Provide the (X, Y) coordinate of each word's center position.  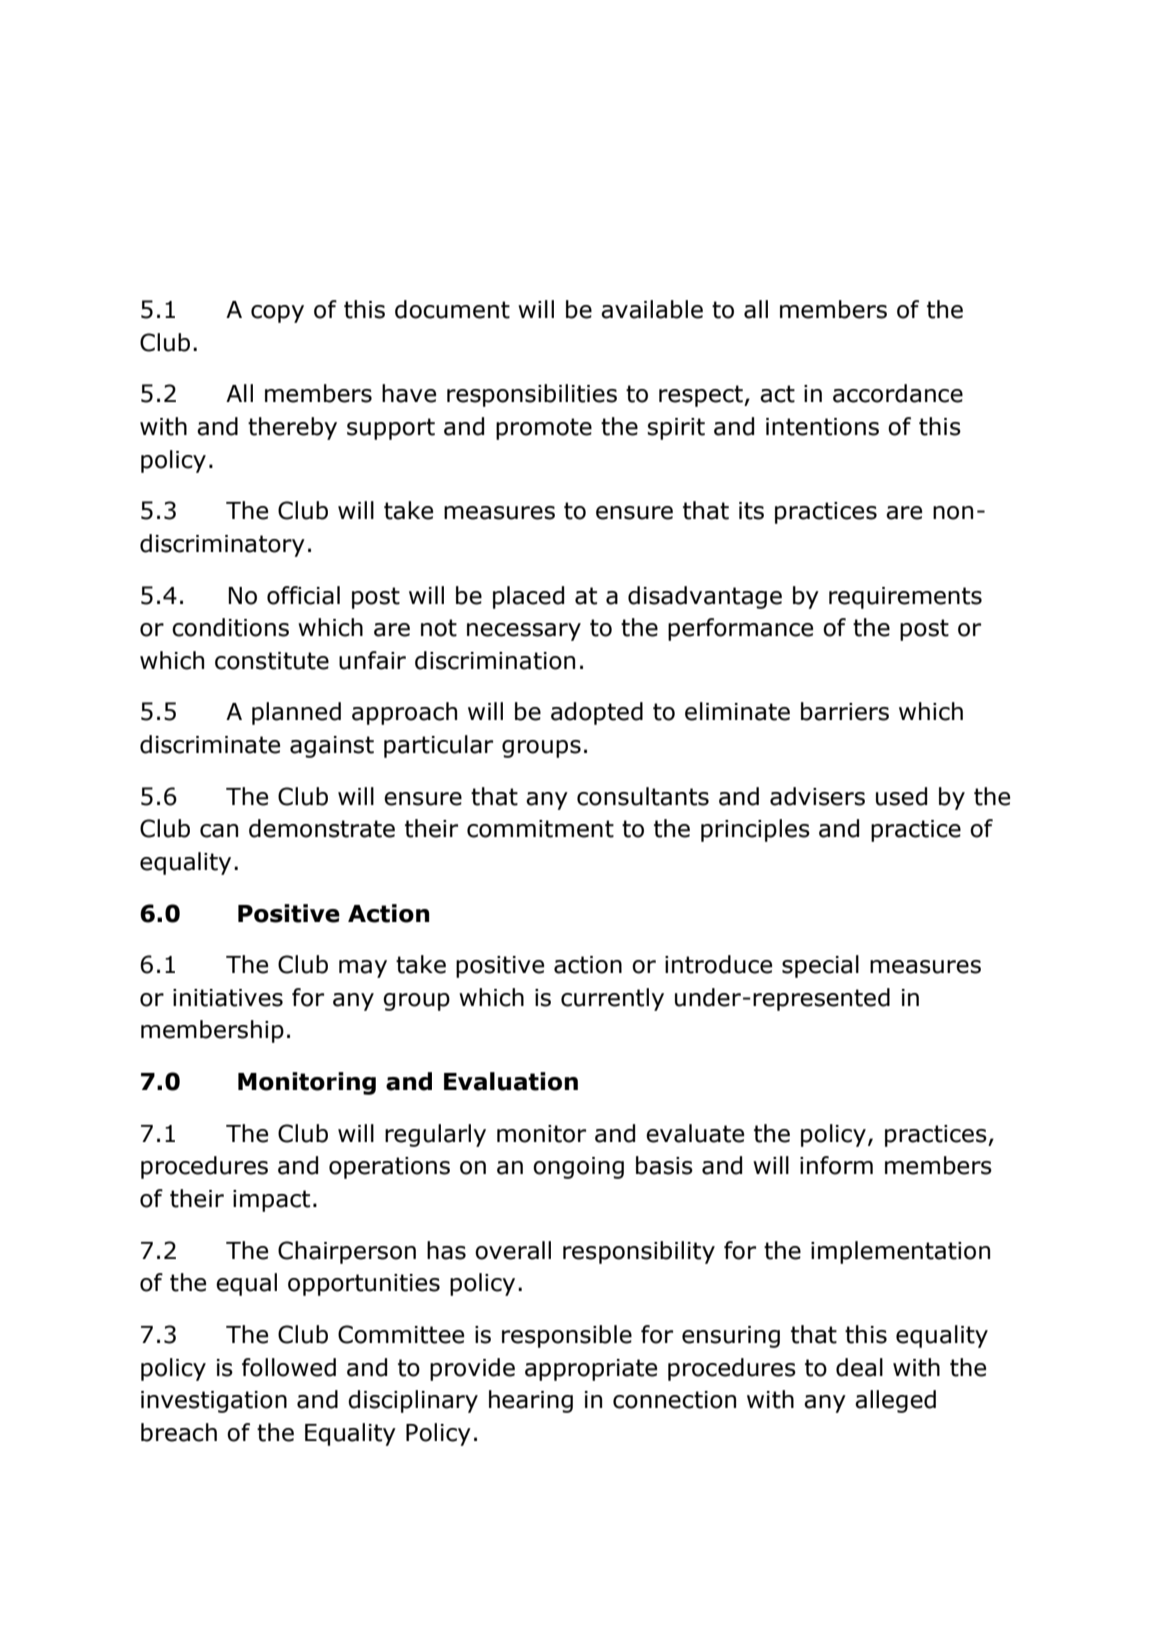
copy (277, 314)
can (219, 831)
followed (289, 1367)
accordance (898, 393)
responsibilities (532, 395)
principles (755, 830)
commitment (540, 829)
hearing (531, 1401)
